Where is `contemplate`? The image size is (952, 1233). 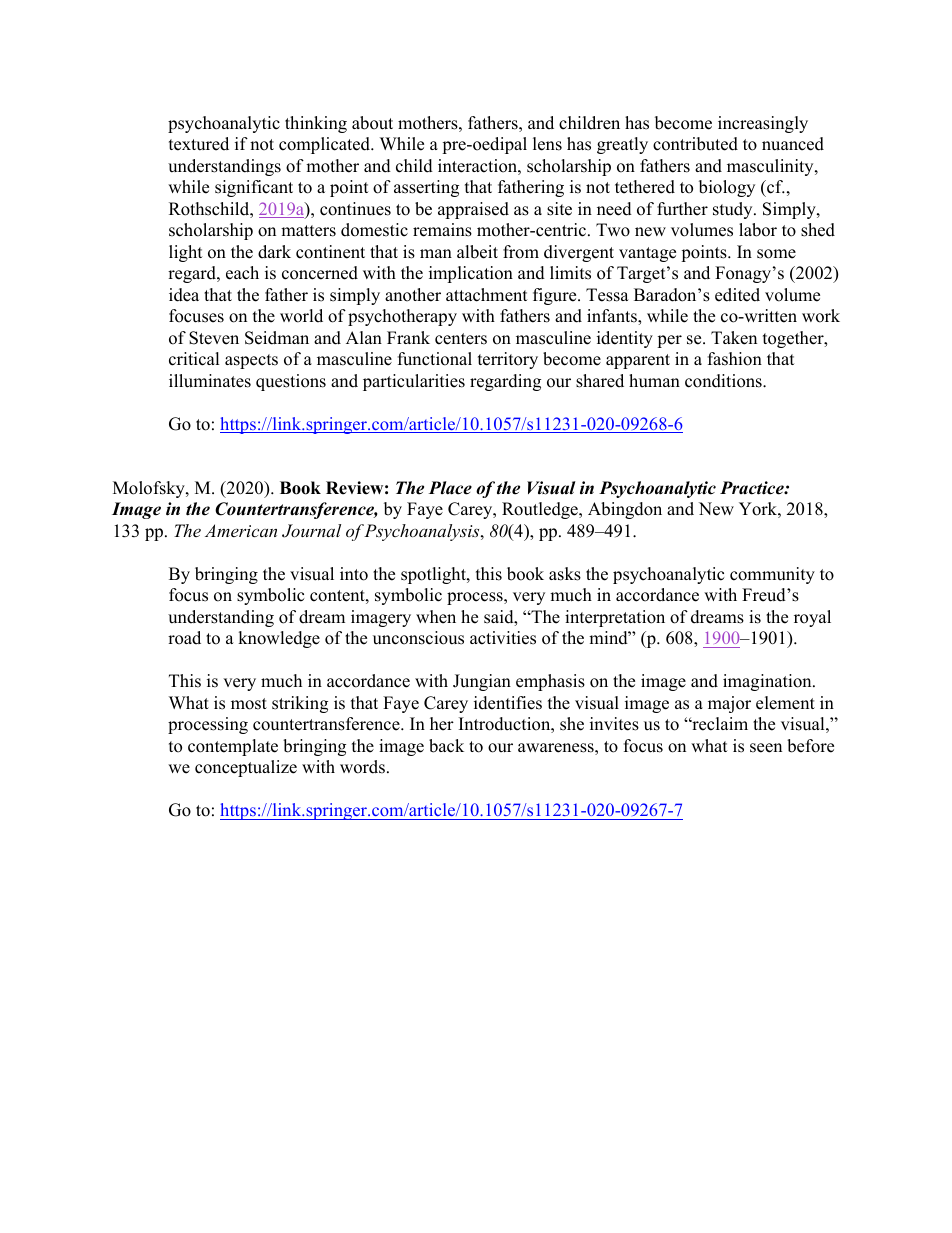
contemplate is located at coordinates (233, 747).
